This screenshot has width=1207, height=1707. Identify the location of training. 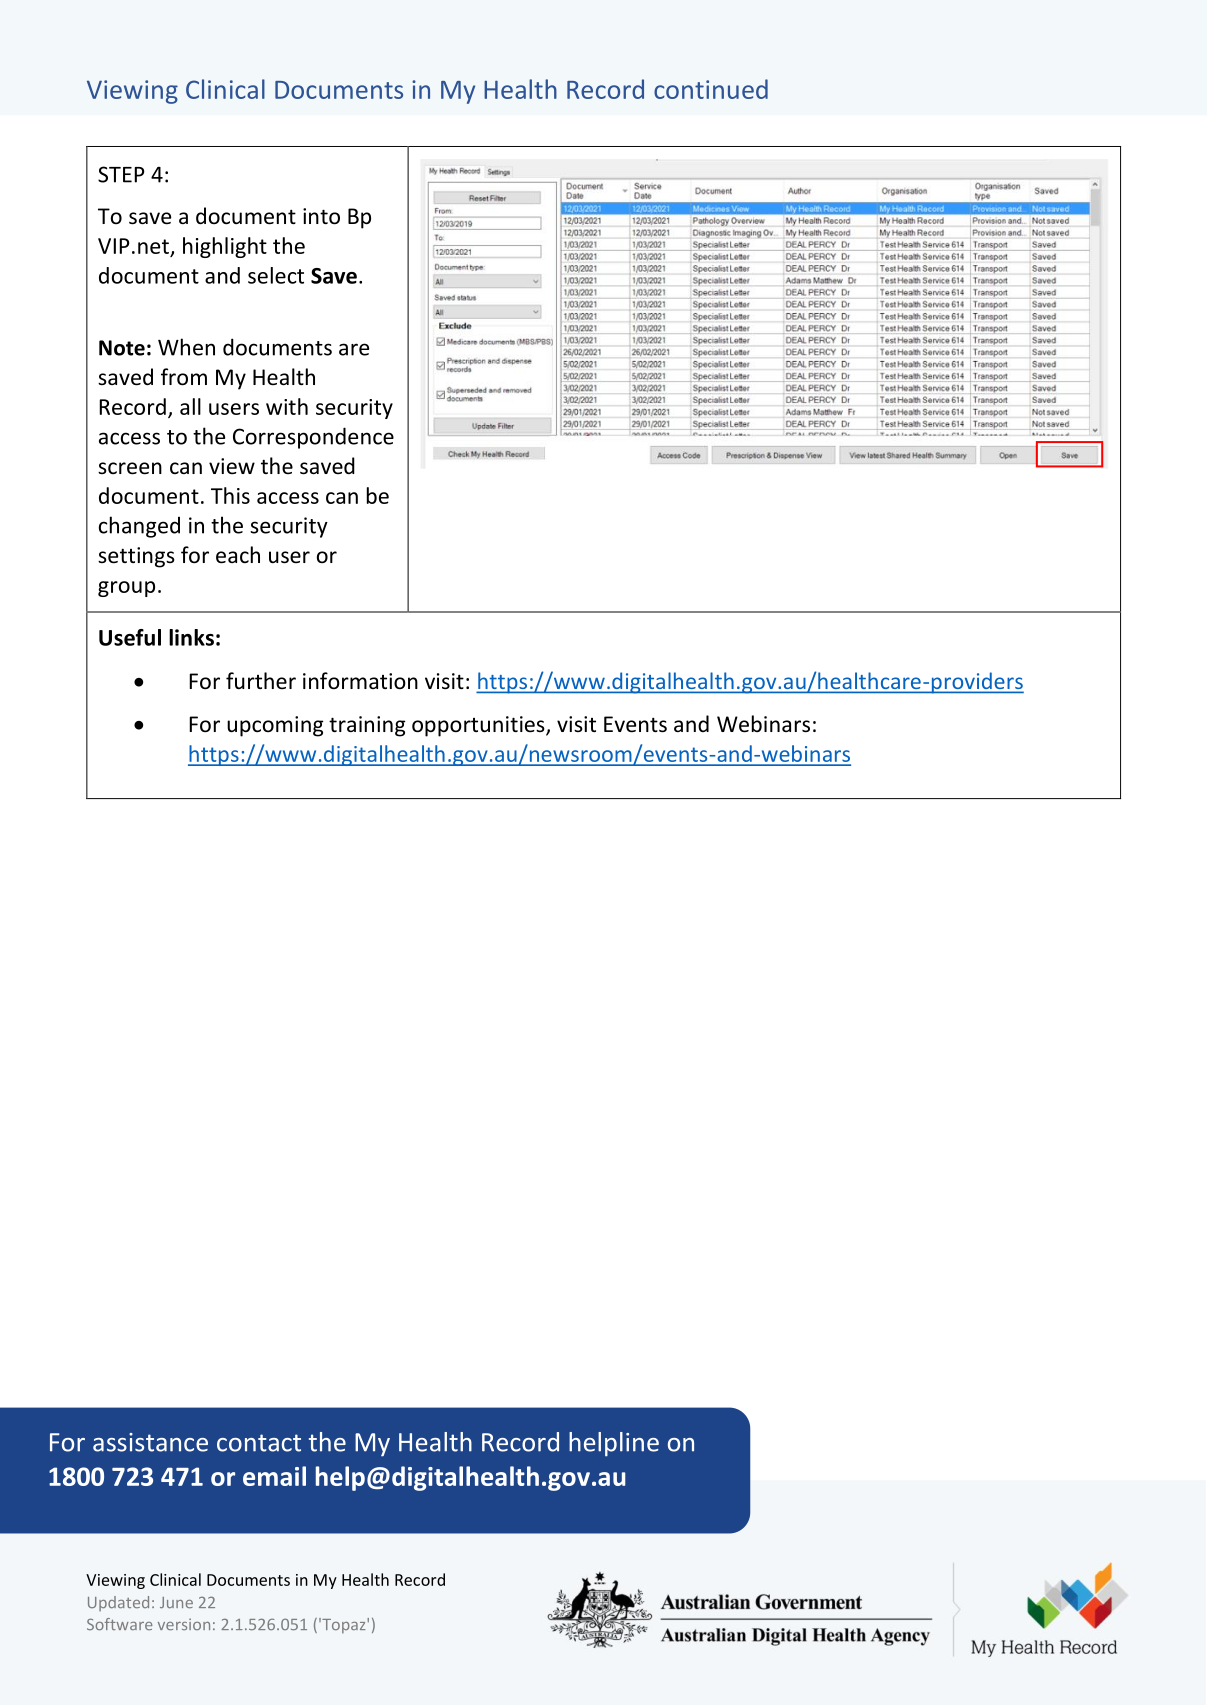
(367, 726).
